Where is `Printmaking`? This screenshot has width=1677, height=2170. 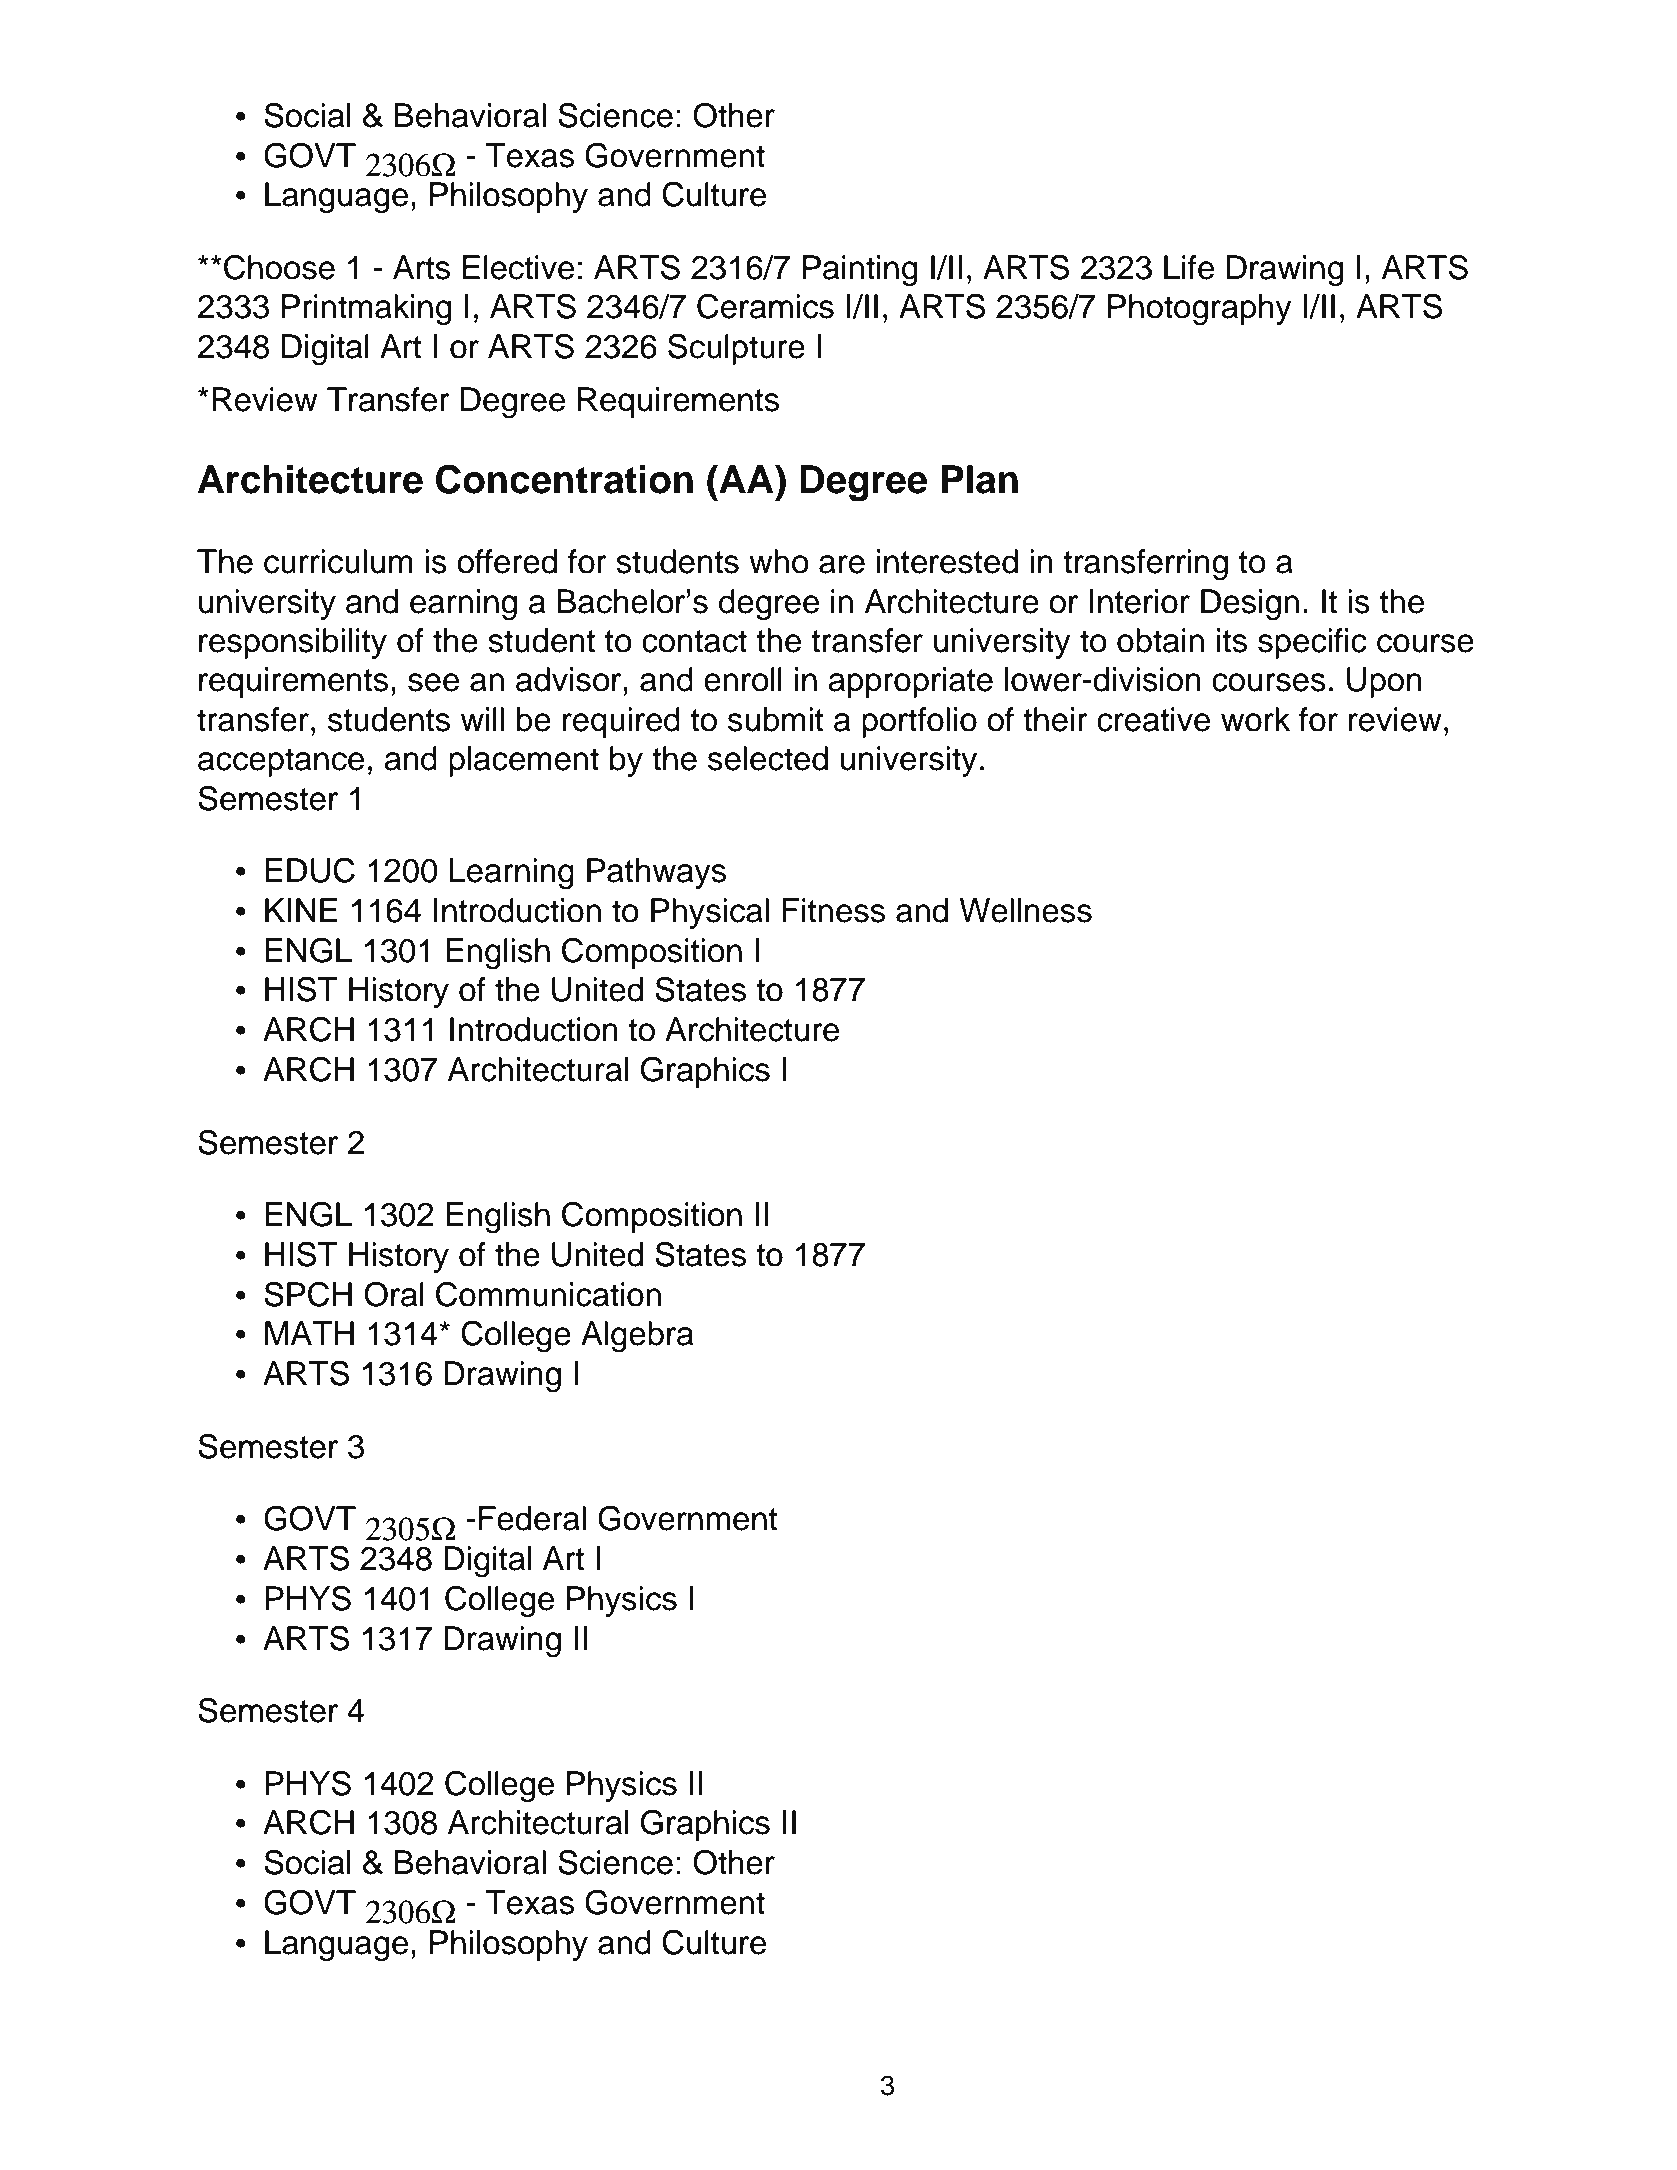
Printmaking is located at coordinates (367, 310).
